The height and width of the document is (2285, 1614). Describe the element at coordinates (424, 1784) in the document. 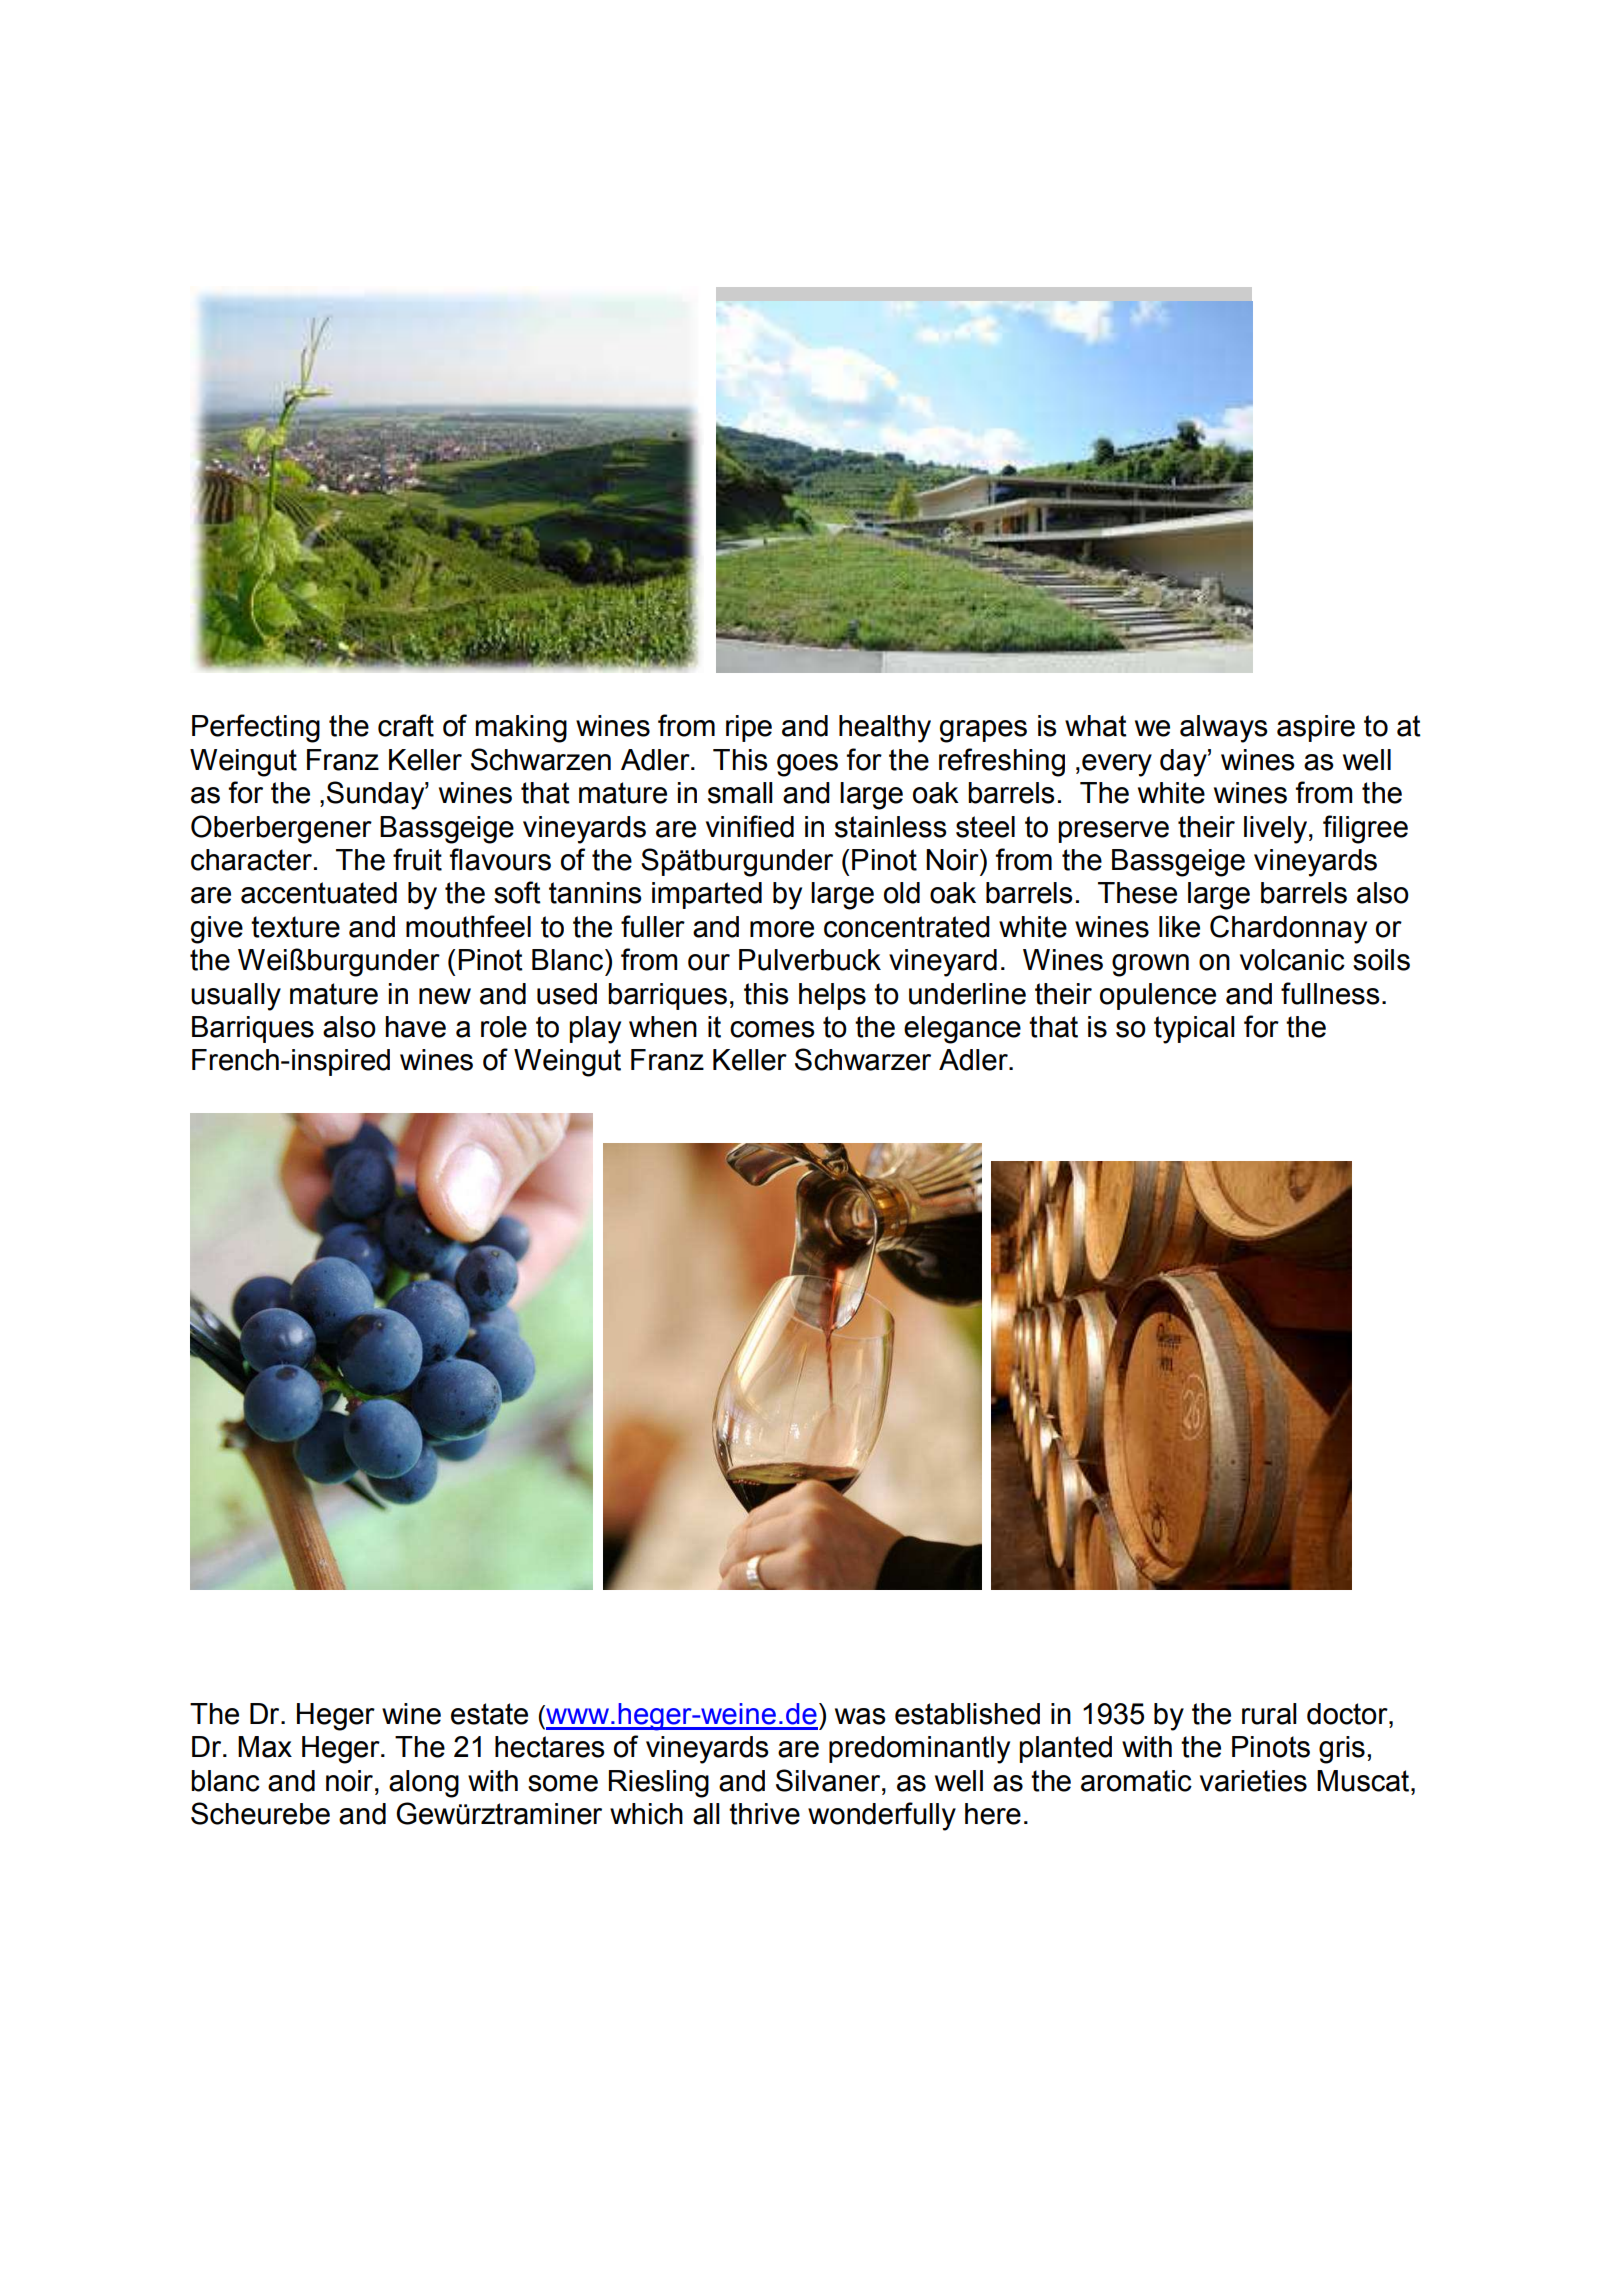

I see `along` at that location.
